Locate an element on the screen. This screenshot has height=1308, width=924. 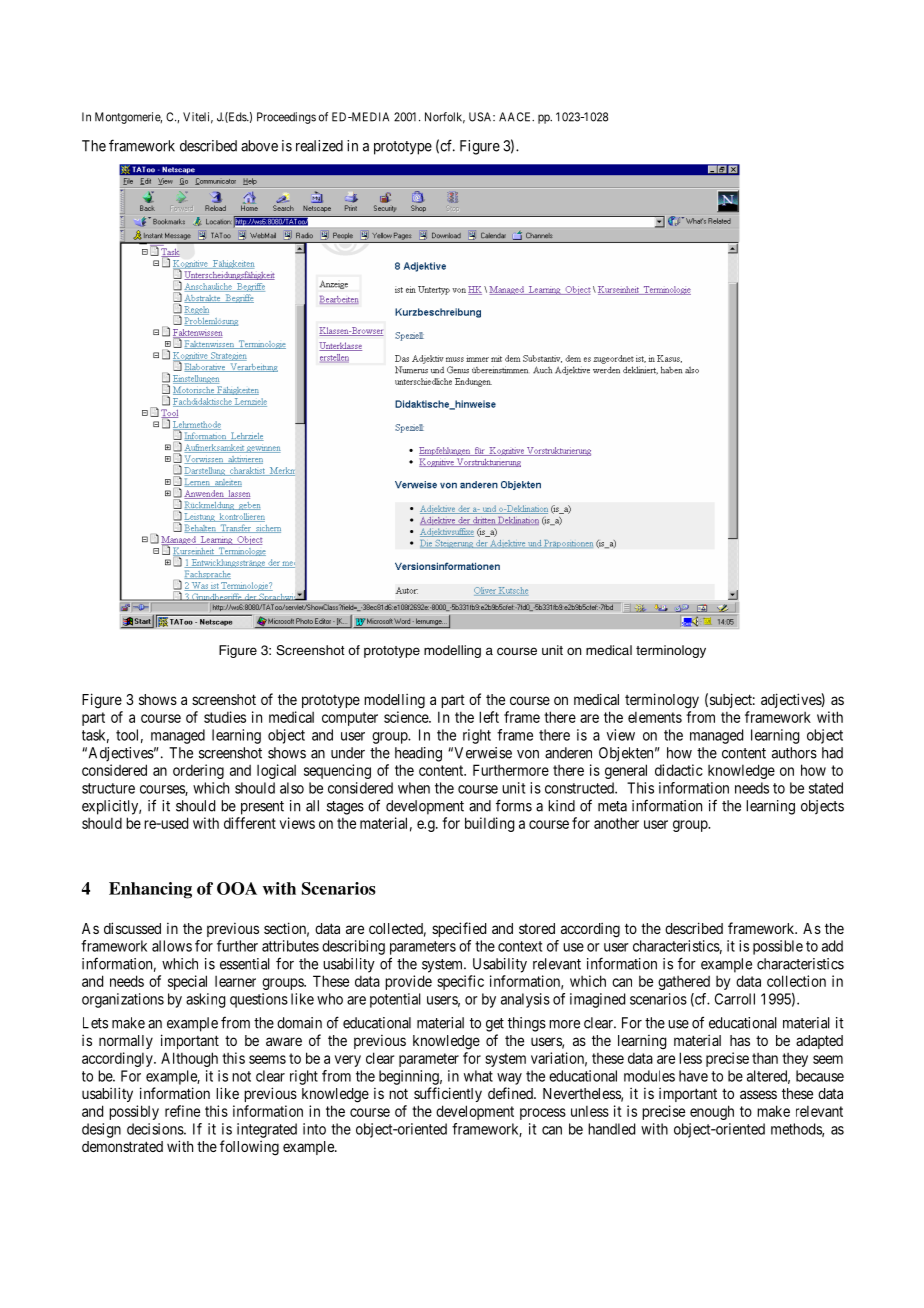
Proceedings is located at coordinates (286, 118).
